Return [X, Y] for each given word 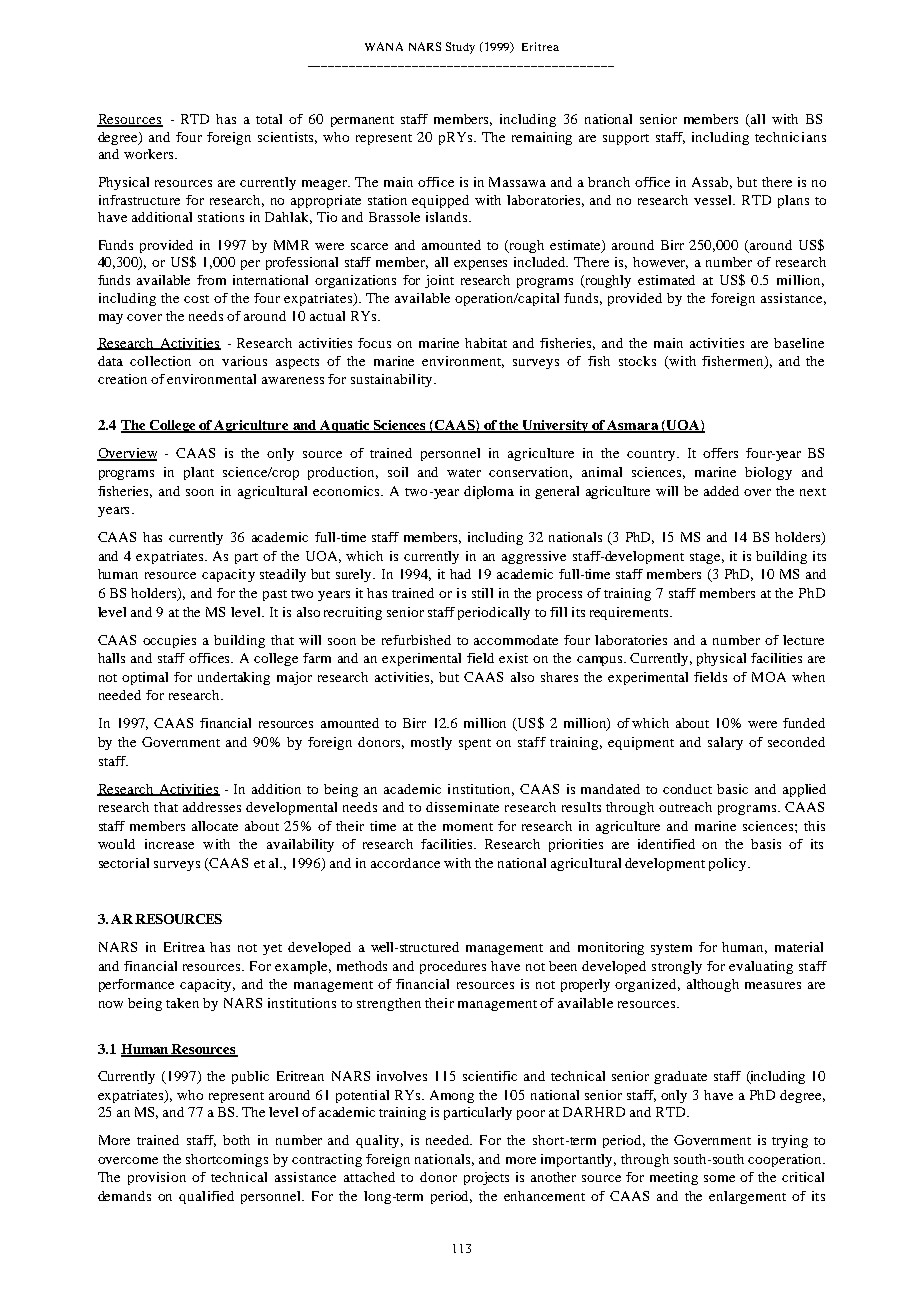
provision [157, 1178]
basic [732, 789]
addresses [212, 807]
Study [460, 48]
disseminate [462, 807]
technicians [790, 137]
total [269, 119]
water [464, 473]
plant [199, 473]
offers [720, 453]
